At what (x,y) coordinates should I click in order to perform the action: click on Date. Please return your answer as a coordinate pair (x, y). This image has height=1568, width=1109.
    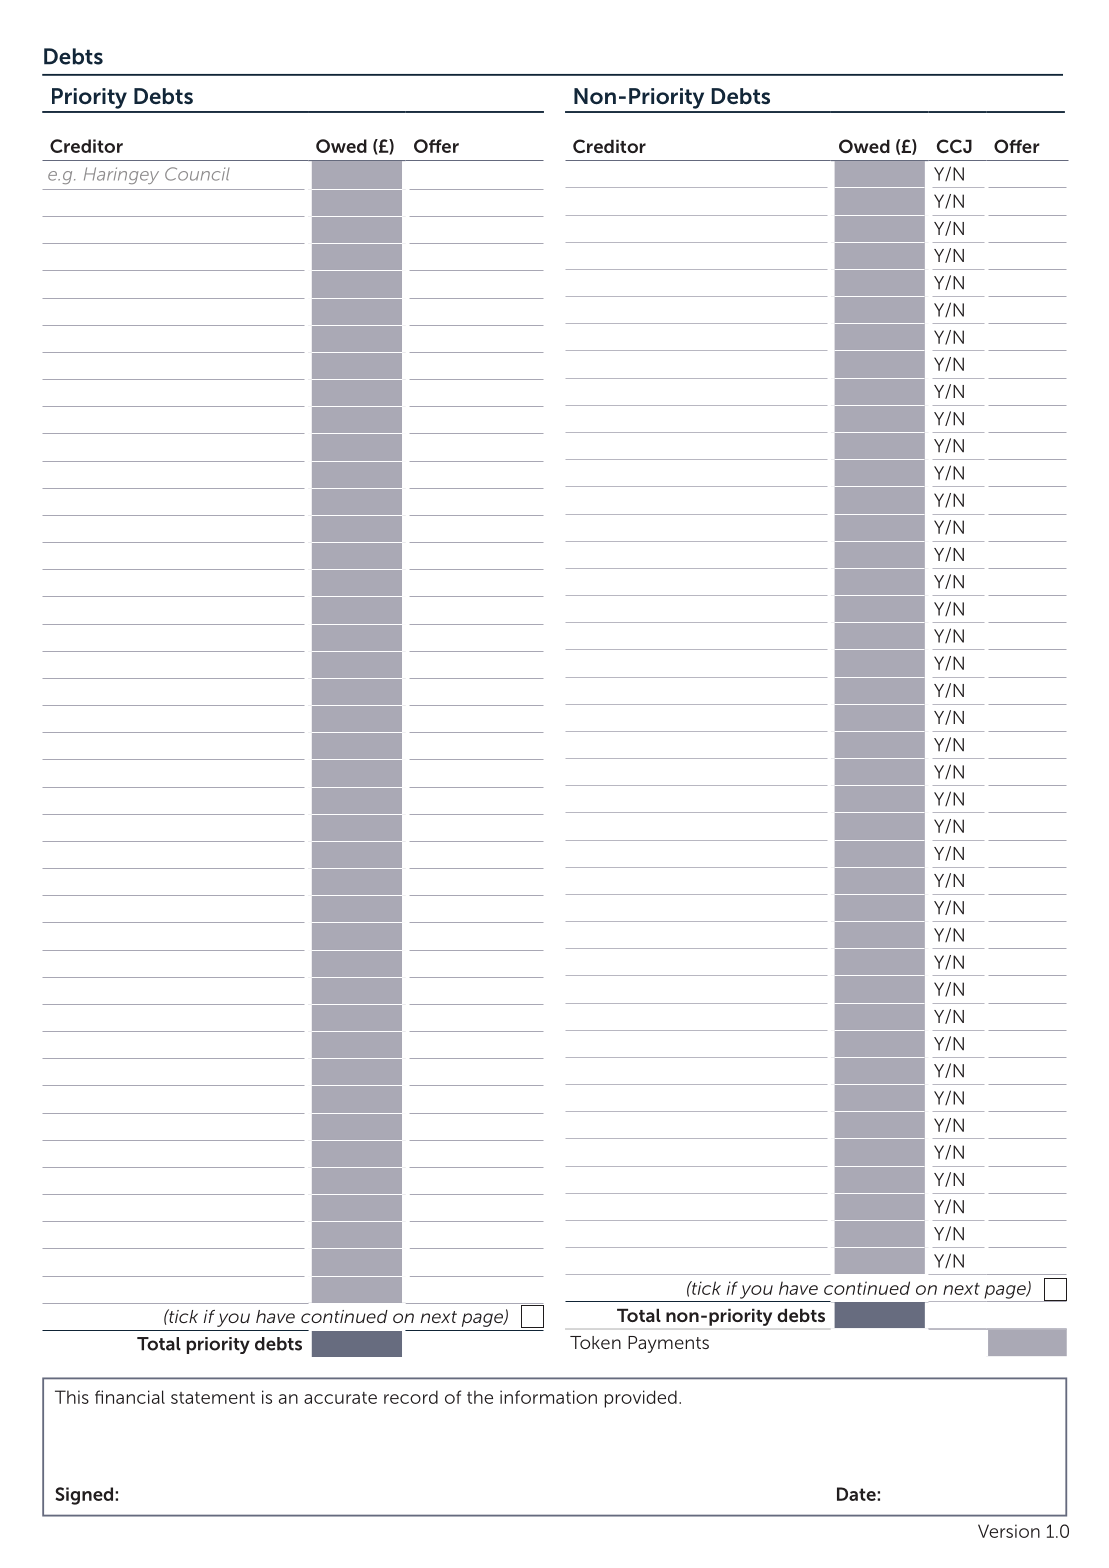
    Looking at the image, I should click on (857, 1494).
